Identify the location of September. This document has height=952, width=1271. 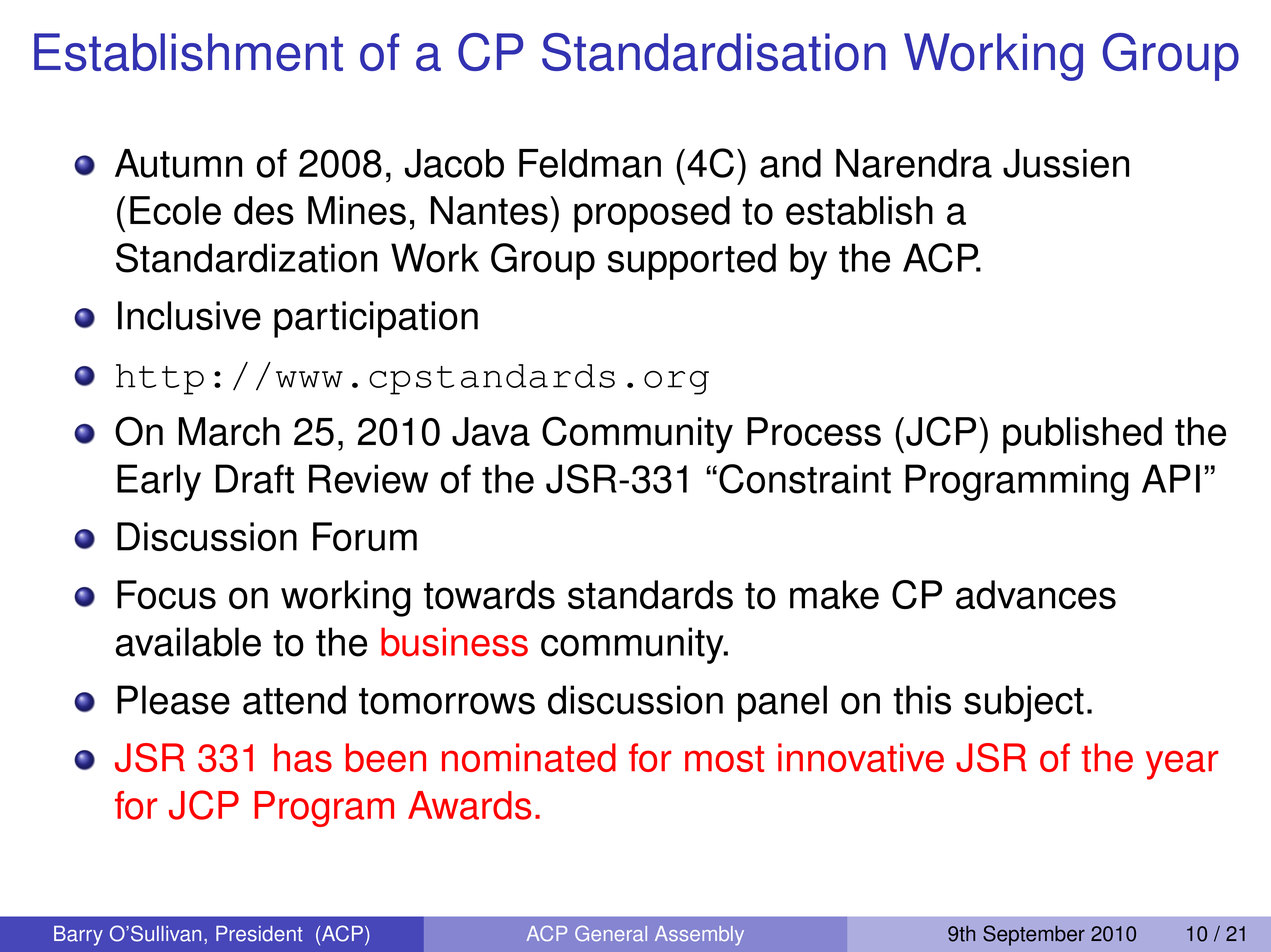
(1034, 935).
